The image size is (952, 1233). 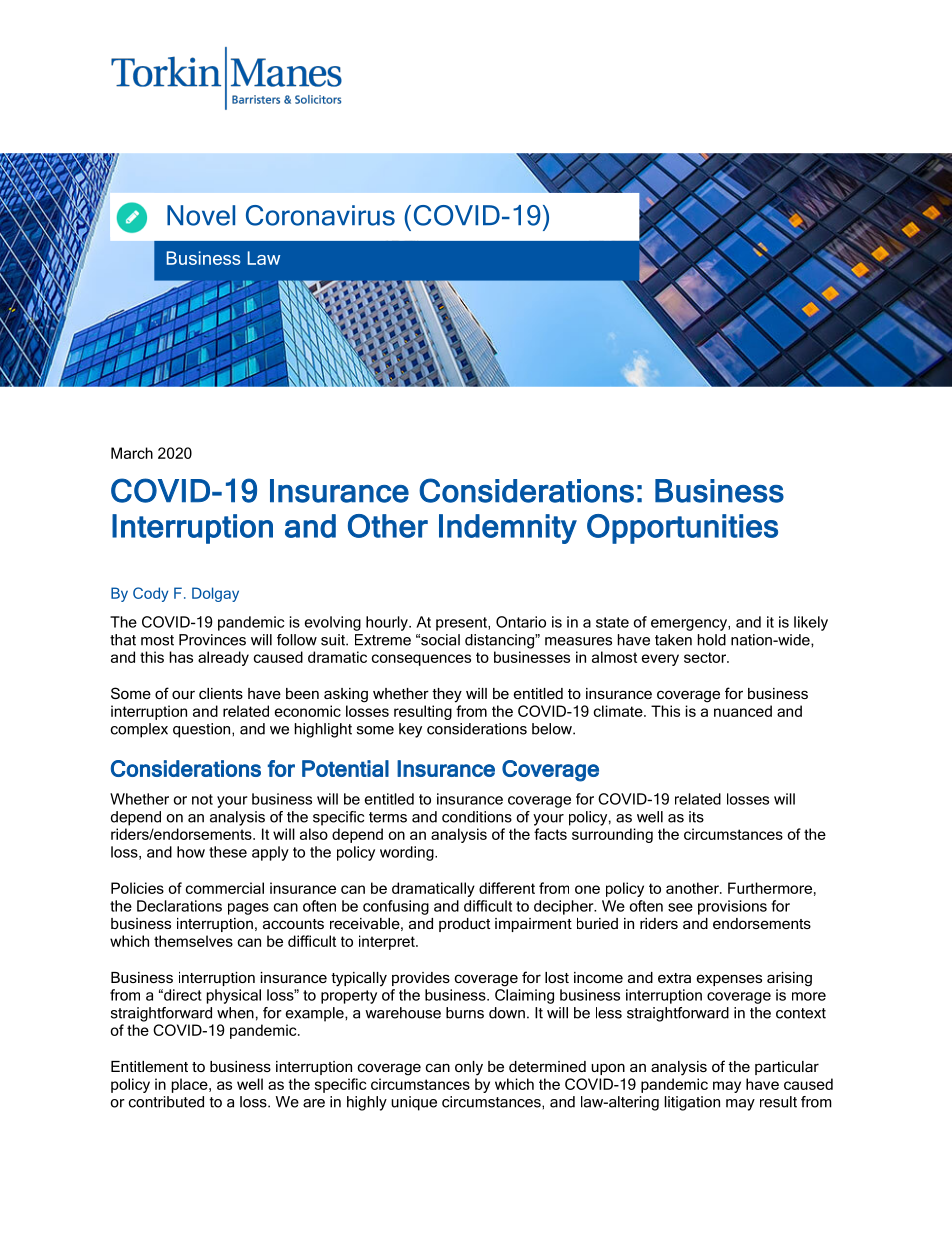 What do you see at coordinates (682, 529) in the image?
I see `Opportunities` at bounding box center [682, 529].
